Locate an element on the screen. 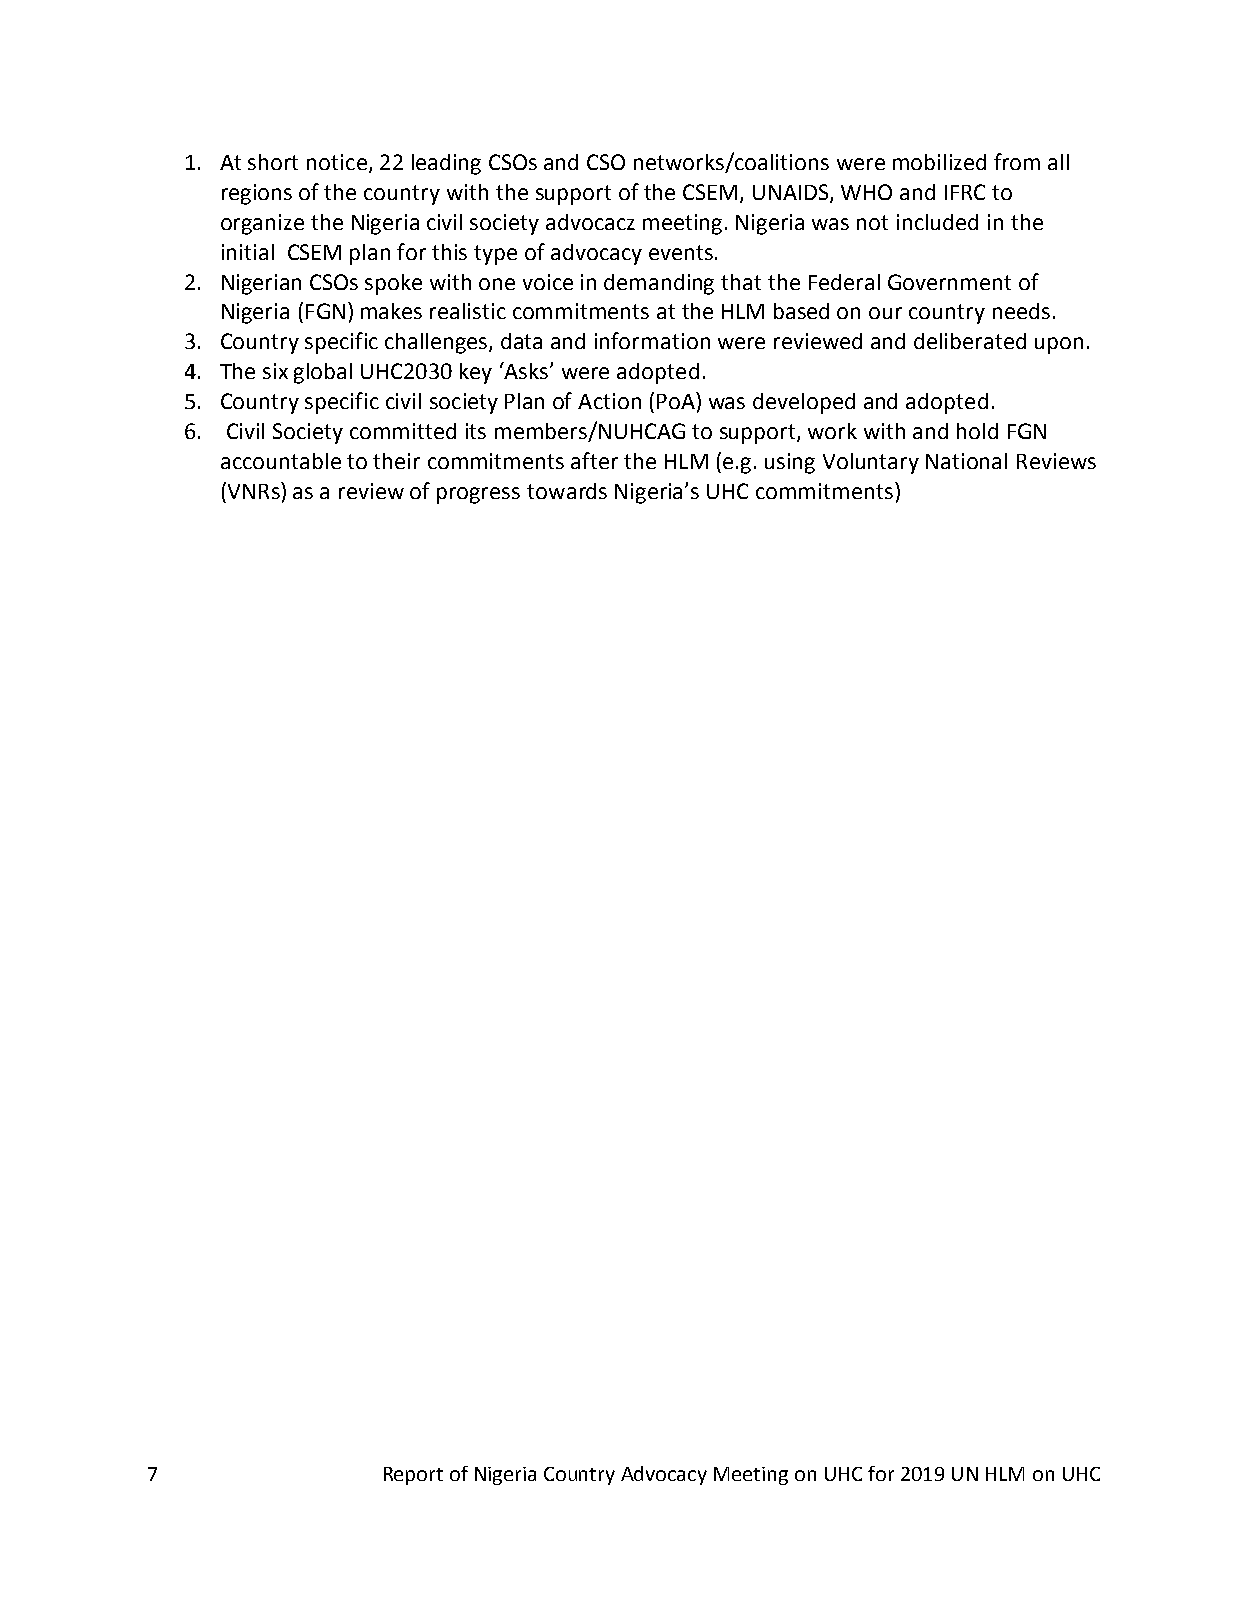 The image size is (1248, 1615). Report is located at coordinates (413, 1476).
